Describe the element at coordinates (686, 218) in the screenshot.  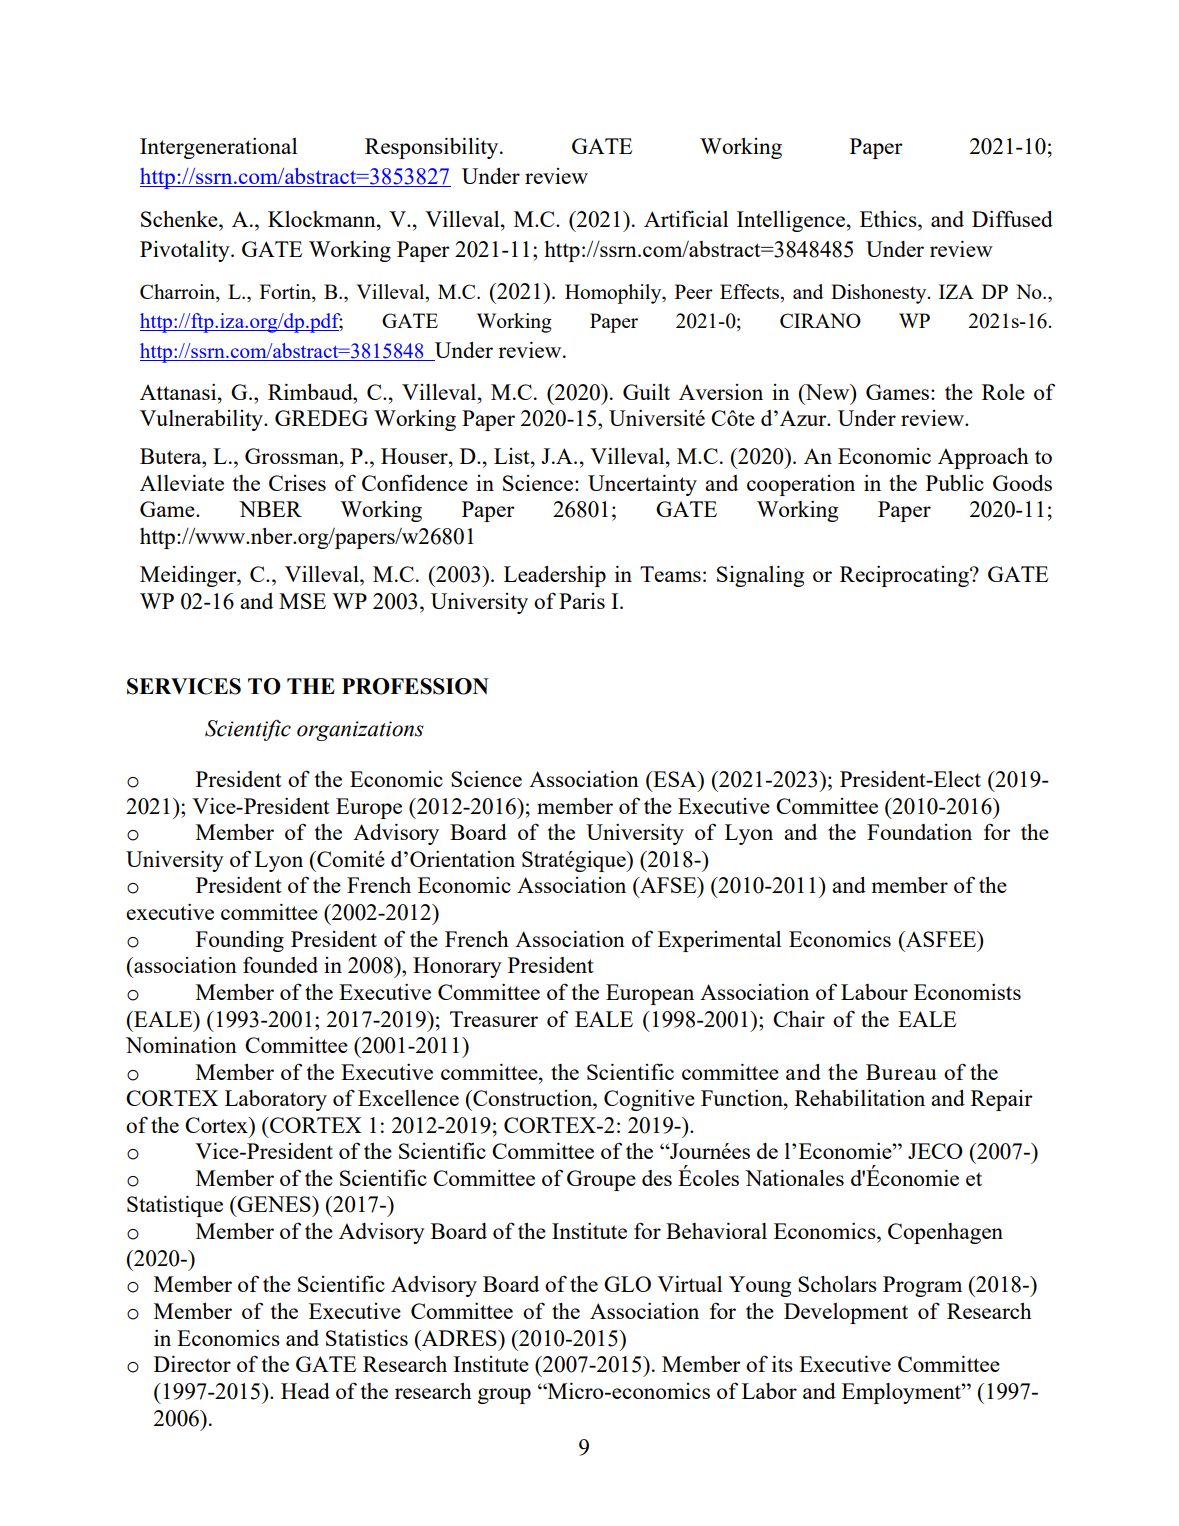
I see `Artificial` at that location.
